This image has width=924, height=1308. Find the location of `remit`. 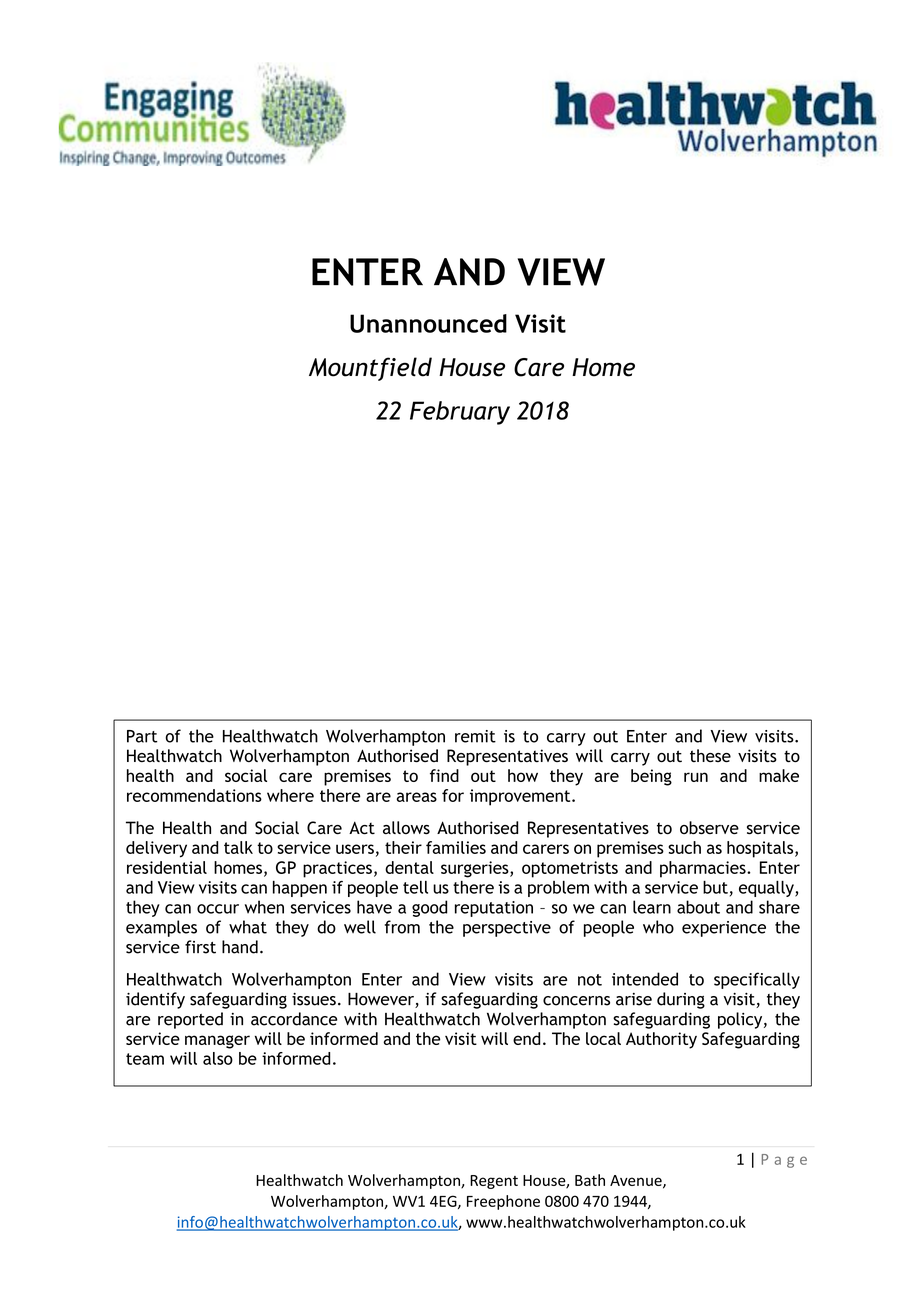

remit is located at coordinates (475, 736).
